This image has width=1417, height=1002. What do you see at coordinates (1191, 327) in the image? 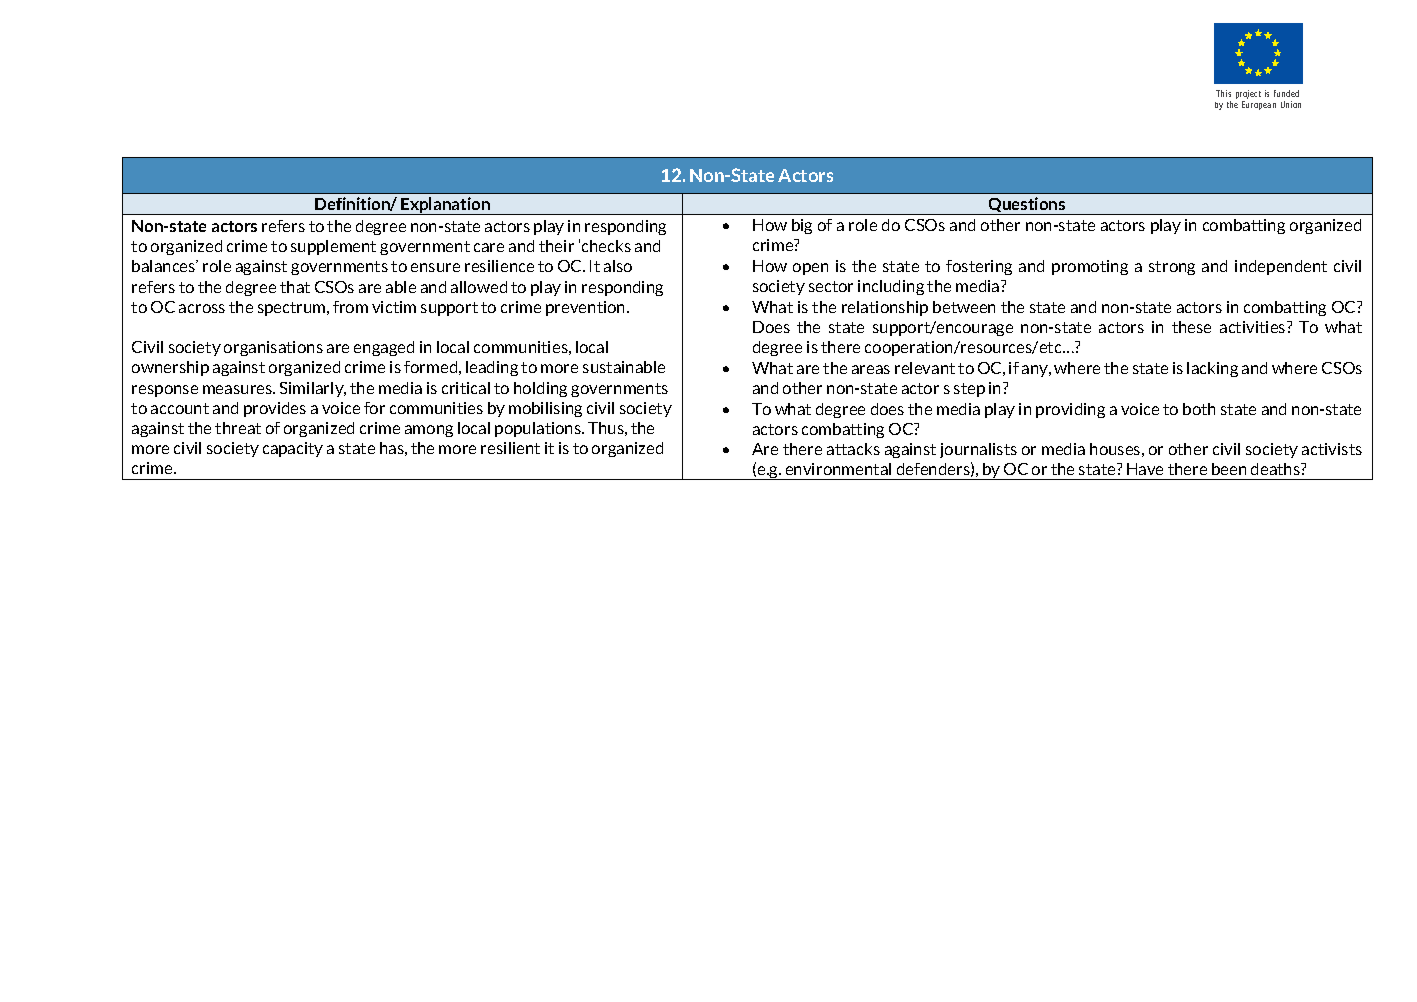
I see `these` at bounding box center [1191, 327].
